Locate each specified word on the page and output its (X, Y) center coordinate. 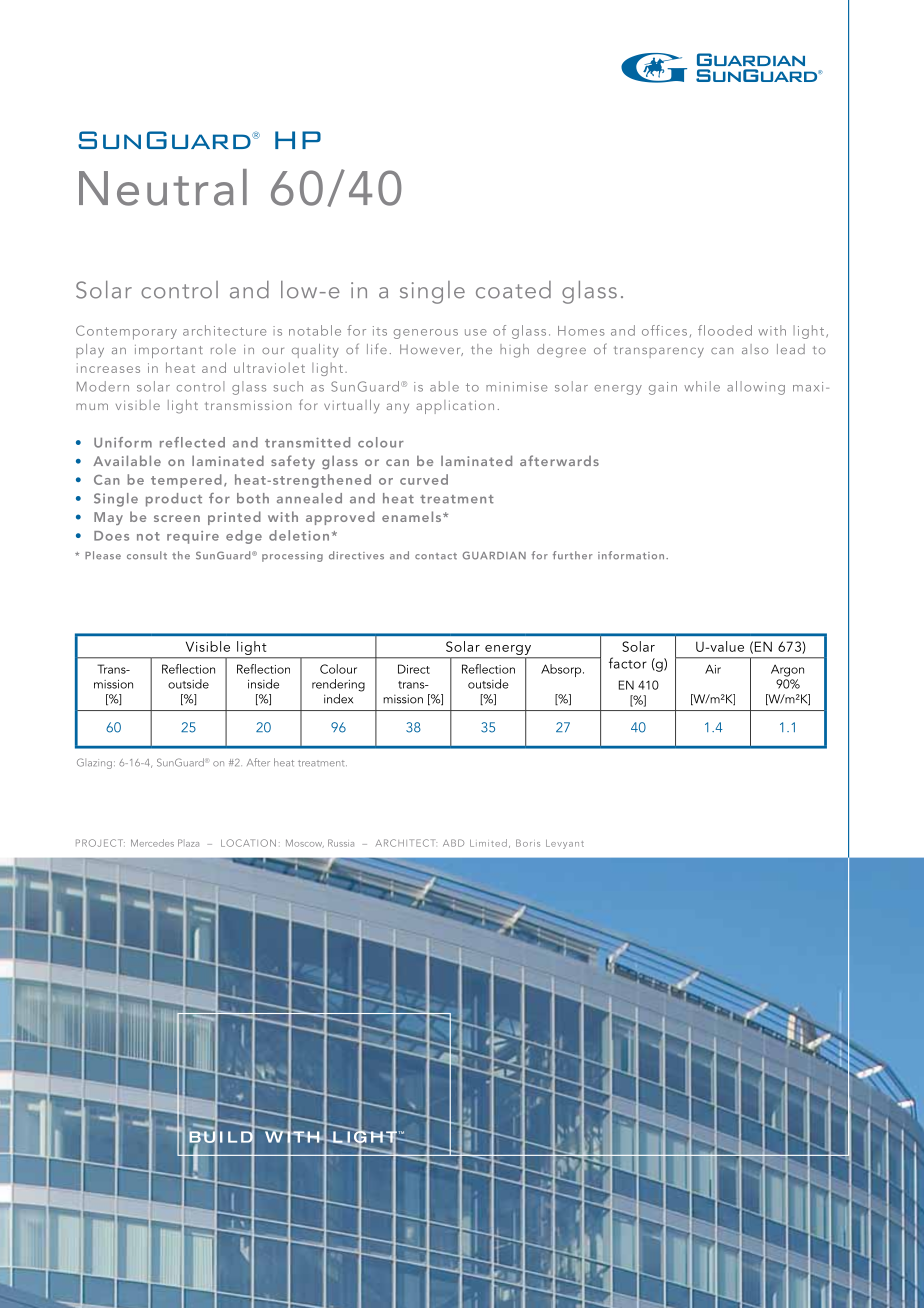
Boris (528, 843)
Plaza (188, 843)
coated (513, 290)
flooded (725, 330)
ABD (453, 843)
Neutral (163, 187)
